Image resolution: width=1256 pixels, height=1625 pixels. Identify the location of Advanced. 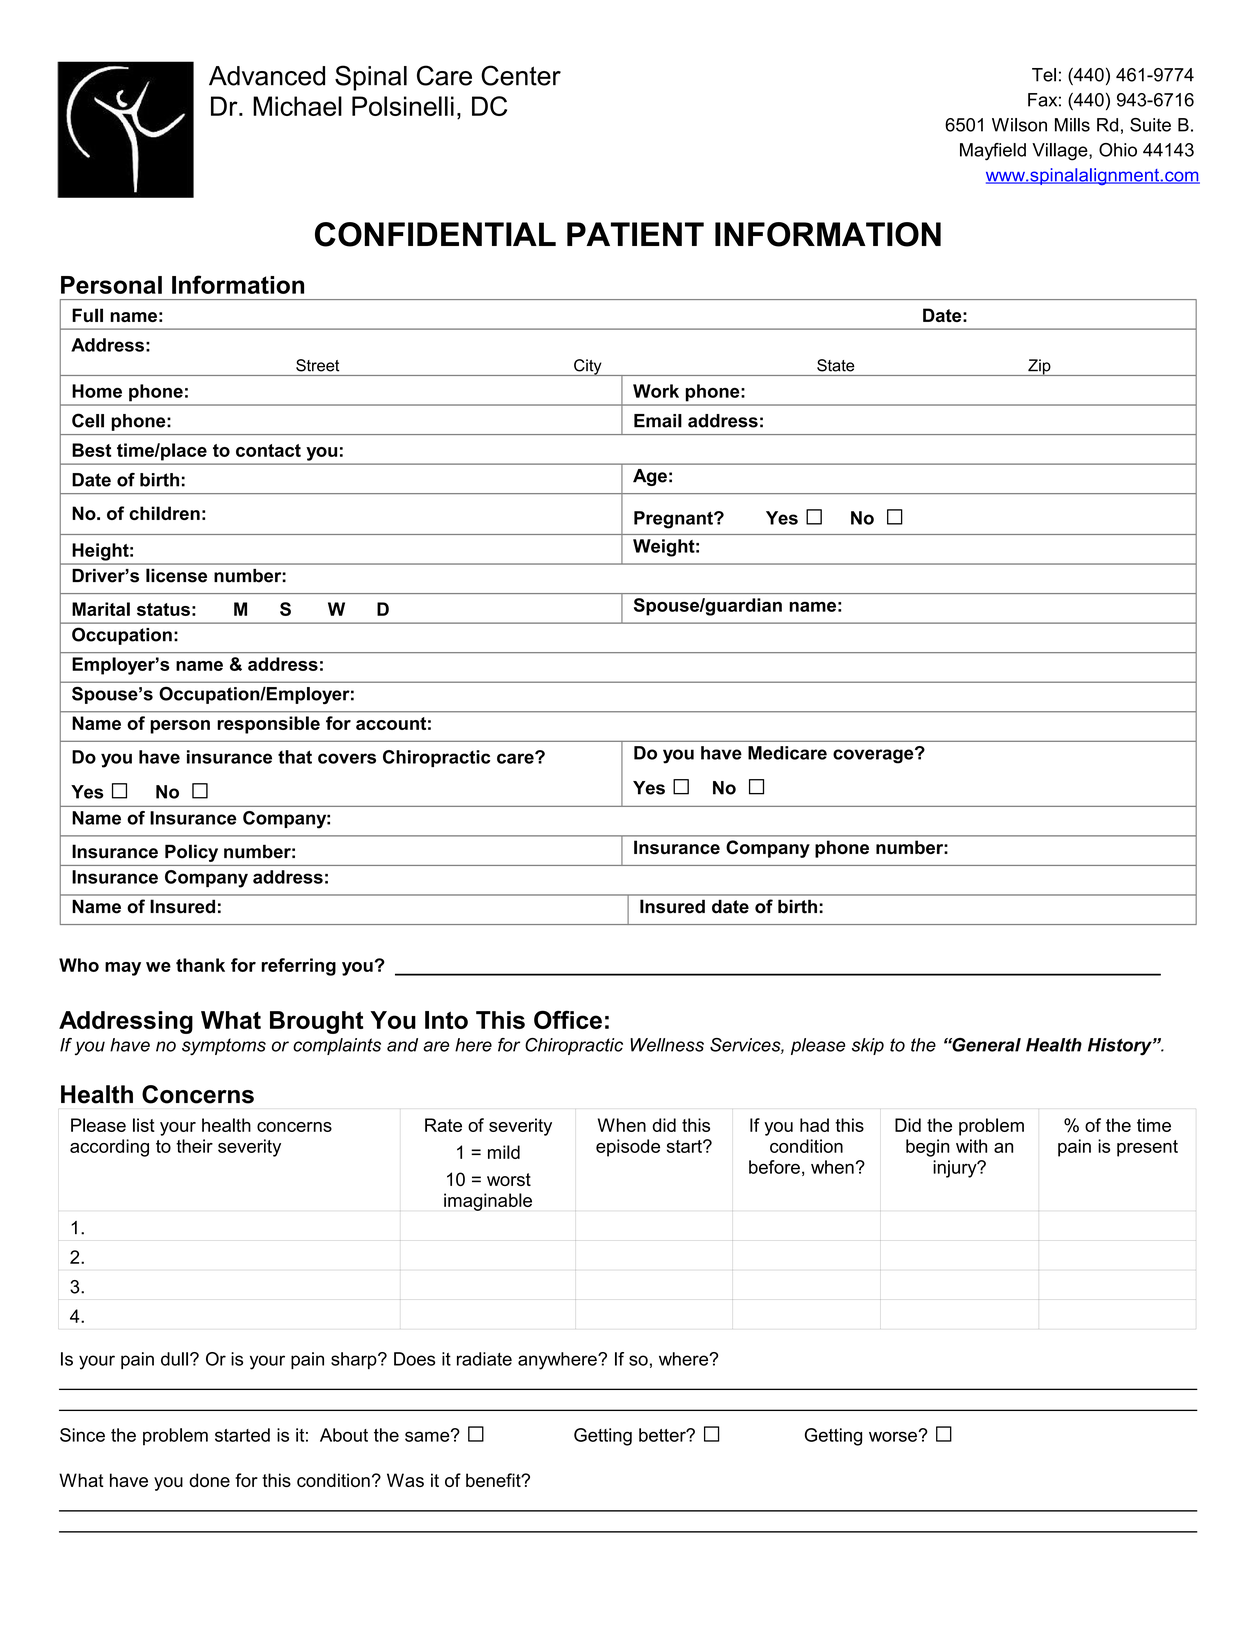
(267, 76).
